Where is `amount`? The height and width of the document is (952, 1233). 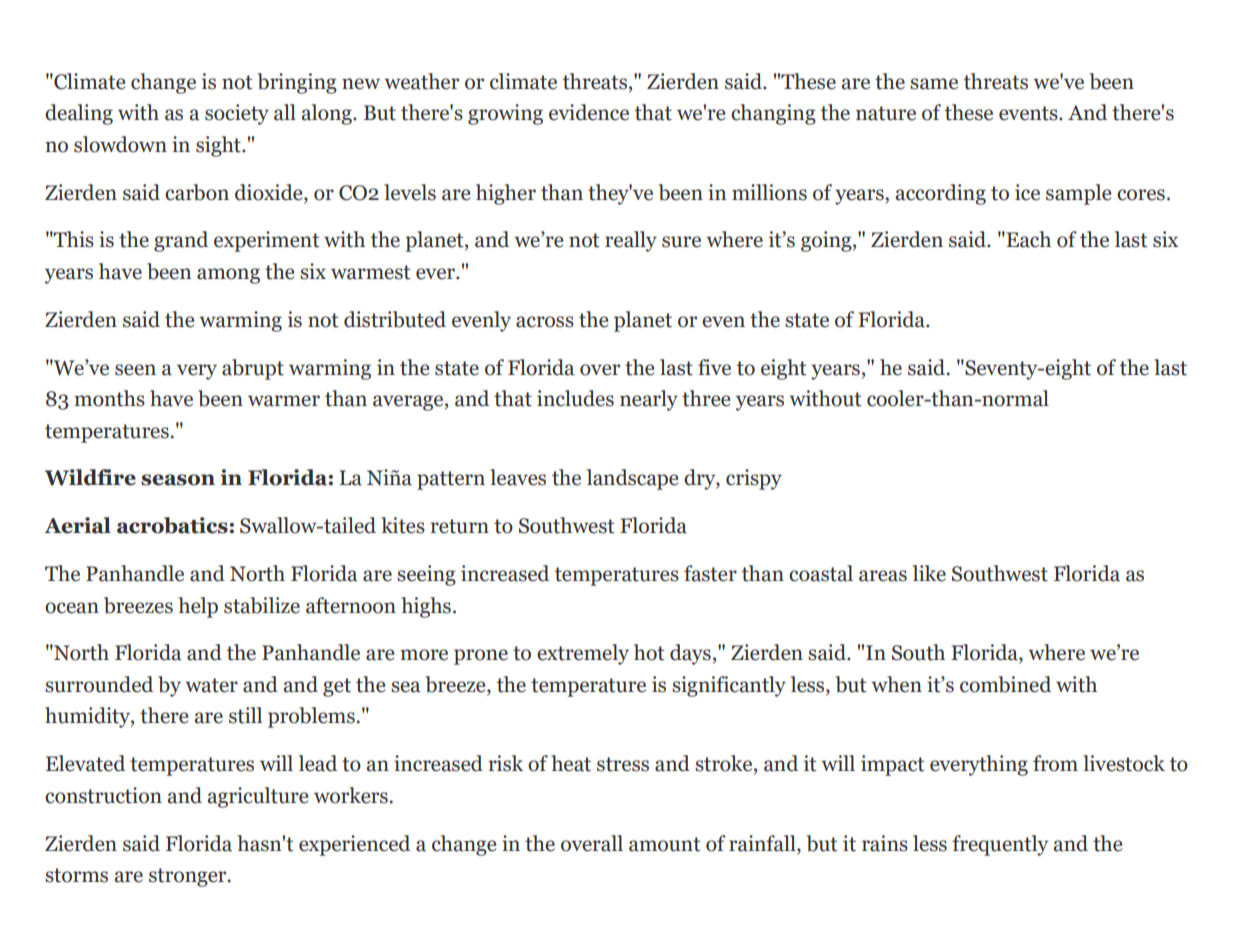
amount is located at coordinates (665, 844).
